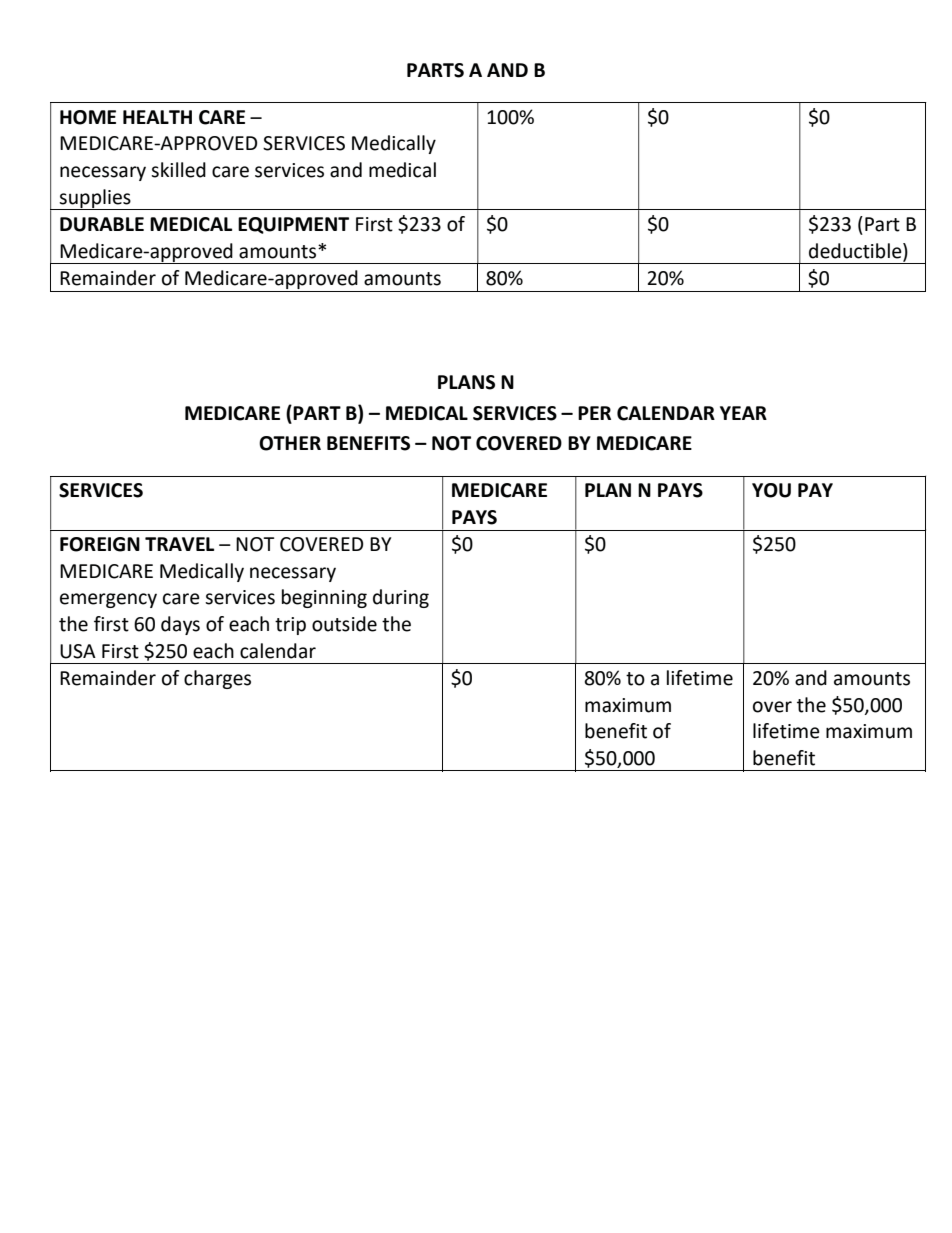 The width and height of the image is (952, 1233). Describe the element at coordinates (293, 225) in the image. I see `EQUIPMENT` at that location.
